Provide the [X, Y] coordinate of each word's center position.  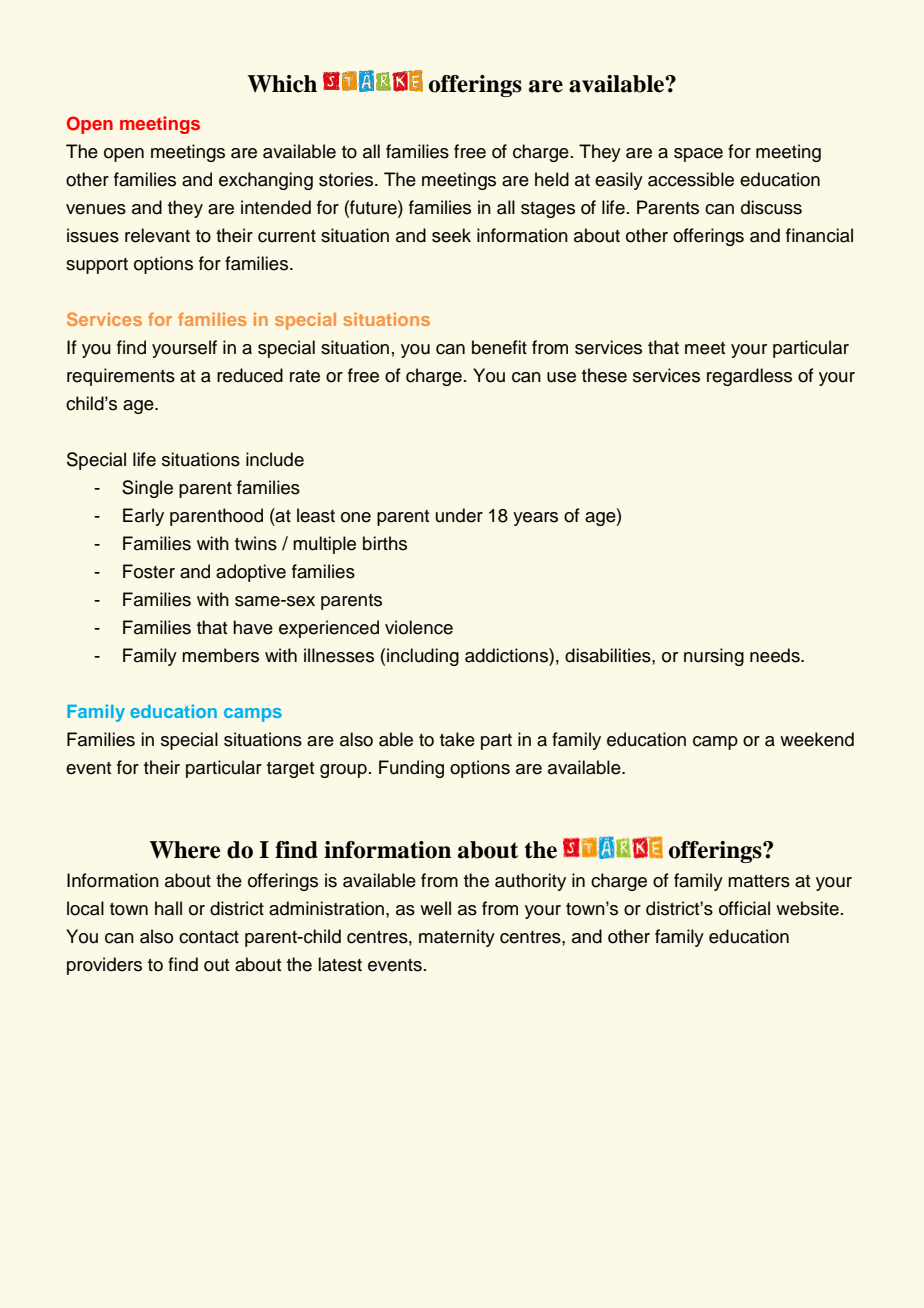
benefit [499, 347]
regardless [749, 377]
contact [209, 937]
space [698, 155]
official [744, 908]
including [423, 657]
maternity [457, 938]
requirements [121, 377]
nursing [714, 657]
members [220, 655]
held [552, 179]
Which [282, 84]
